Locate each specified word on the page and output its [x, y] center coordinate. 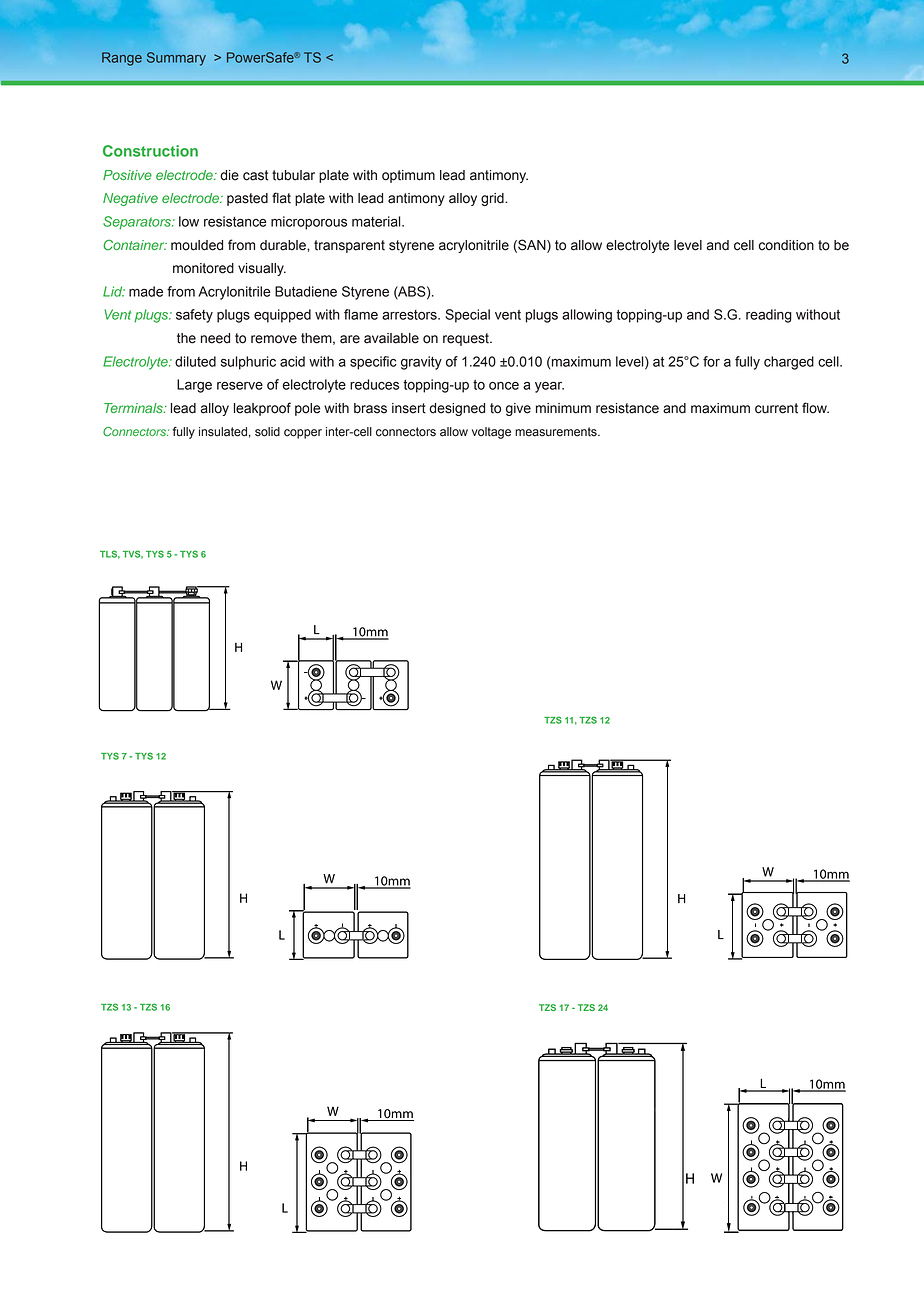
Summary [176, 59]
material [377, 221]
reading [769, 316]
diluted [195, 361]
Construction [150, 151]
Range [122, 59]
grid [493, 199]
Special [467, 316]
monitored [203, 268]
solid [267, 432]
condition [786, 245]
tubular [293, 175]
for [711, 361]
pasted [247, 199]
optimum [408, 176]
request [467, 339]
